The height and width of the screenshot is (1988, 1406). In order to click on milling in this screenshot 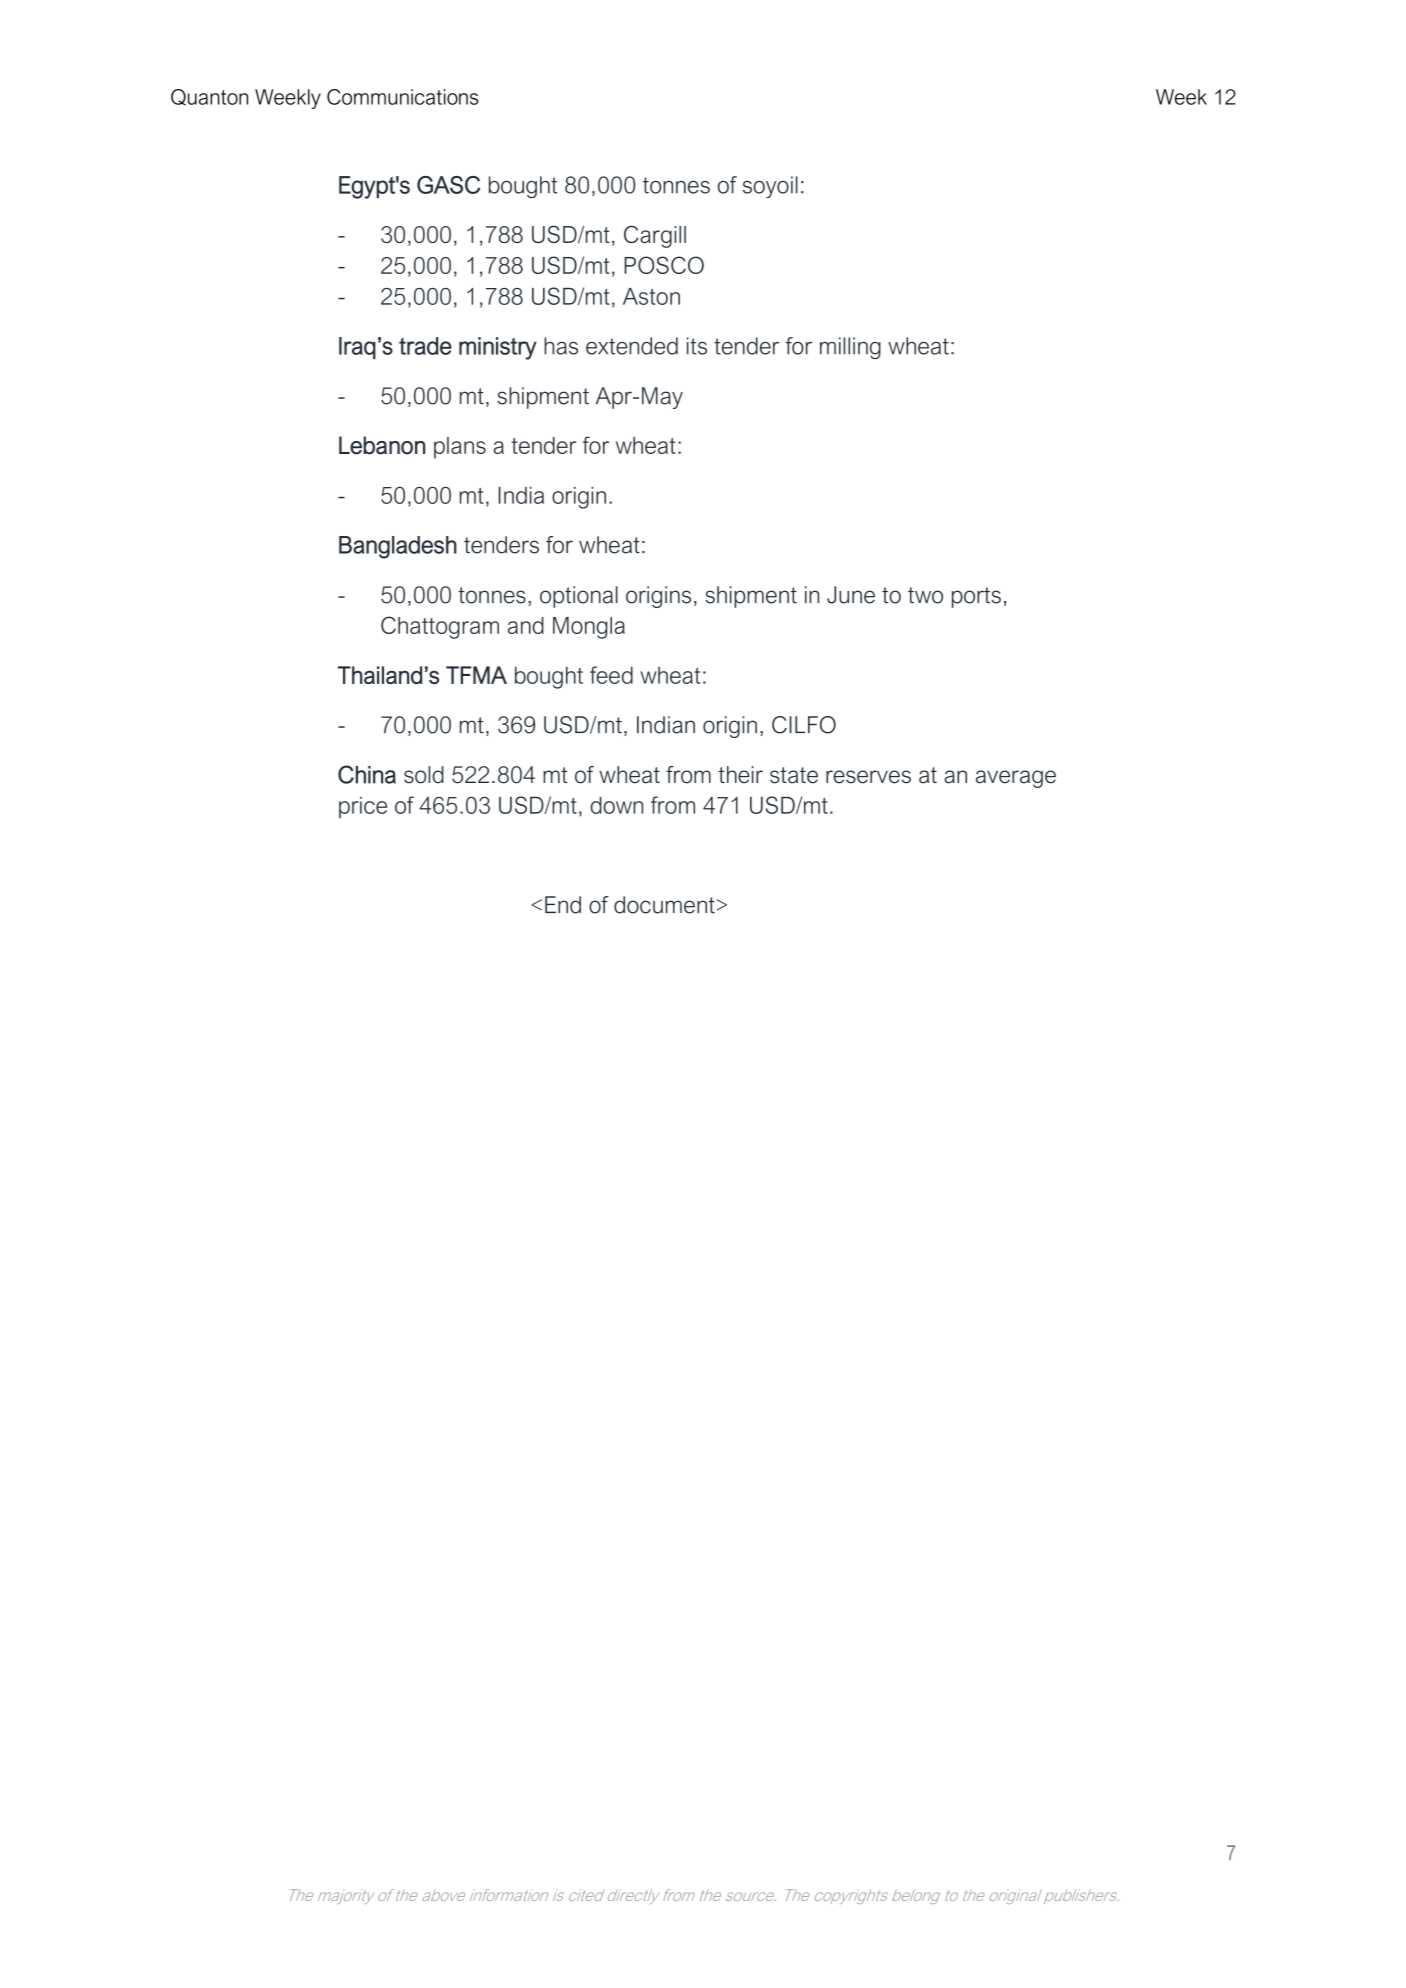, I will do `click(850, 348)`.
